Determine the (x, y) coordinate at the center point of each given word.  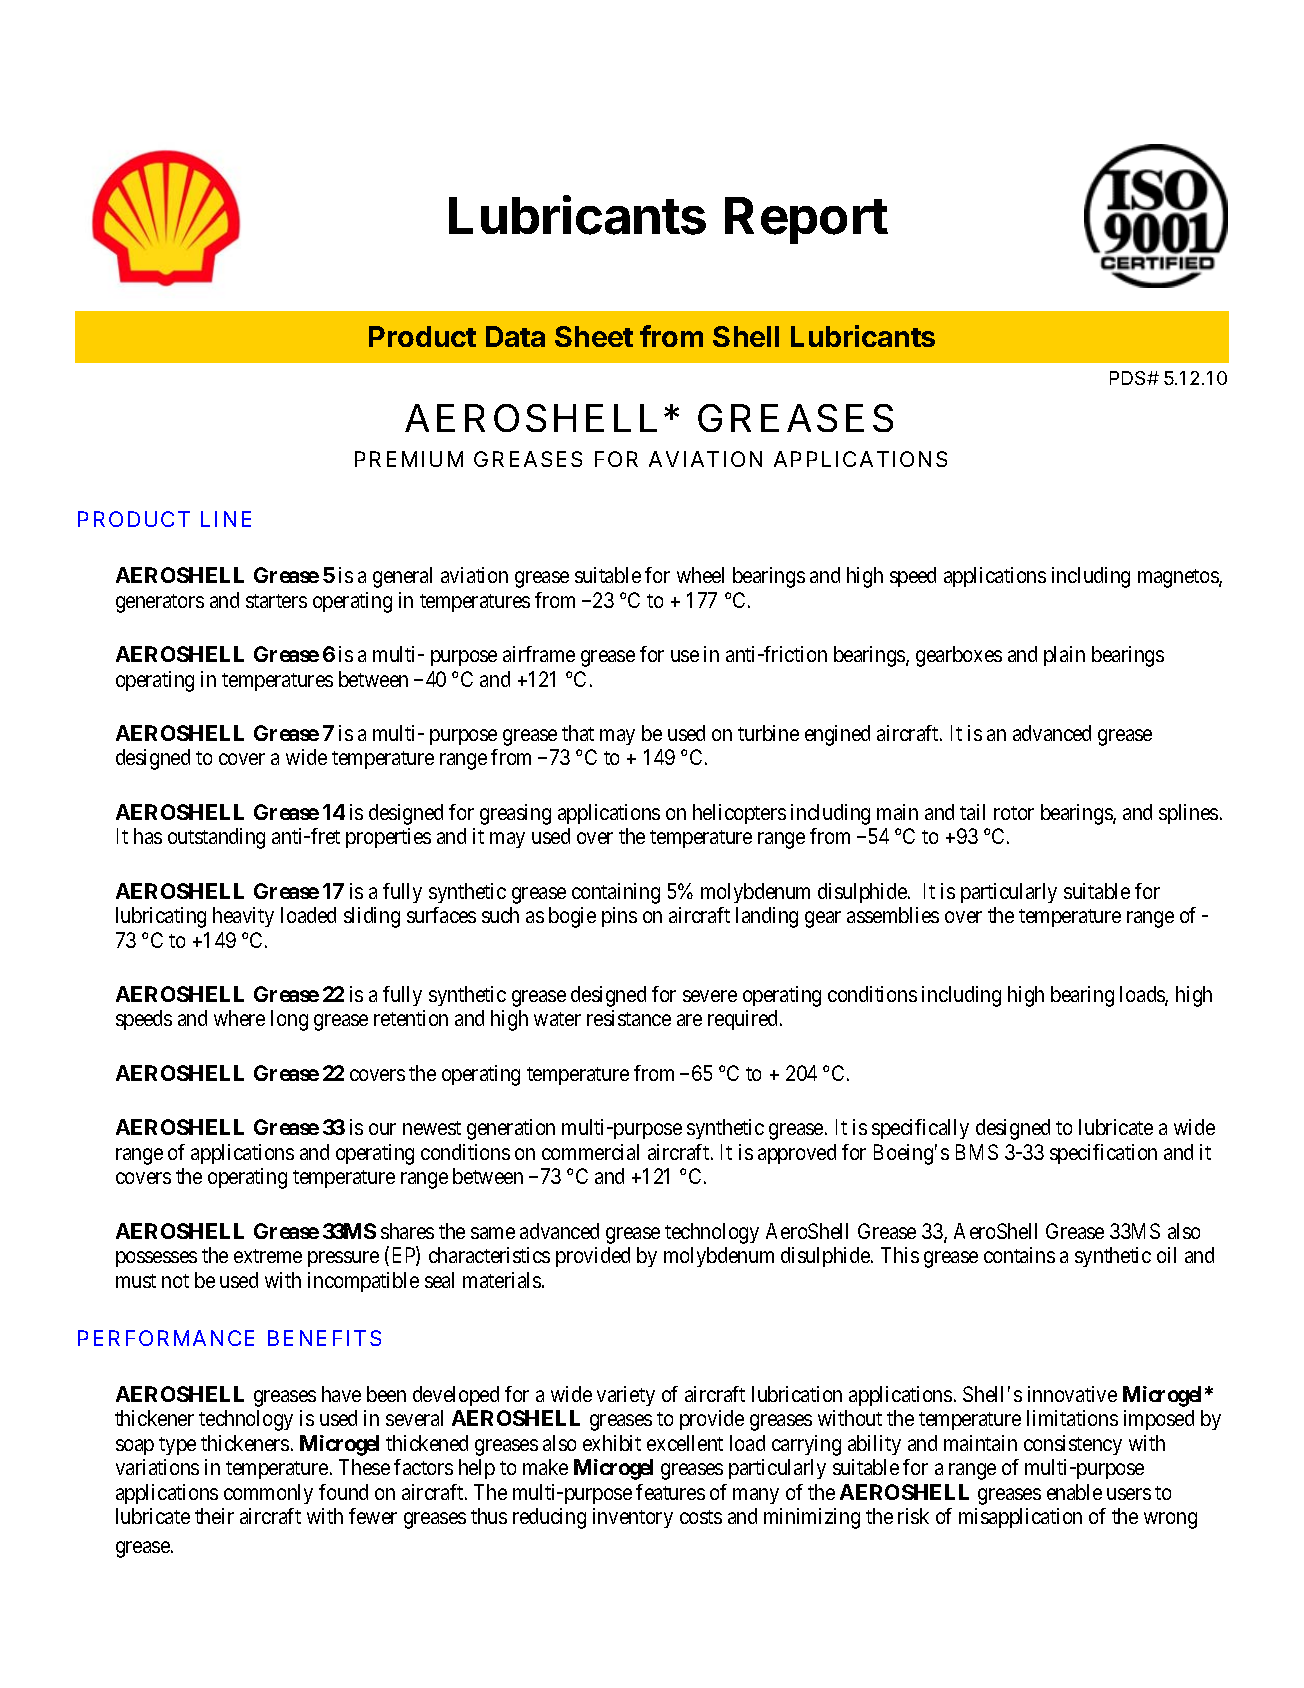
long (289, 1020)
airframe (539, 654)
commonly (268, 1494)
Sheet (594, 336)
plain (1064, 656)
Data (515, 336)
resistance (629, 1018)
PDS (1129, 378)
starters (276, 601)
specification (1103, 1154)
